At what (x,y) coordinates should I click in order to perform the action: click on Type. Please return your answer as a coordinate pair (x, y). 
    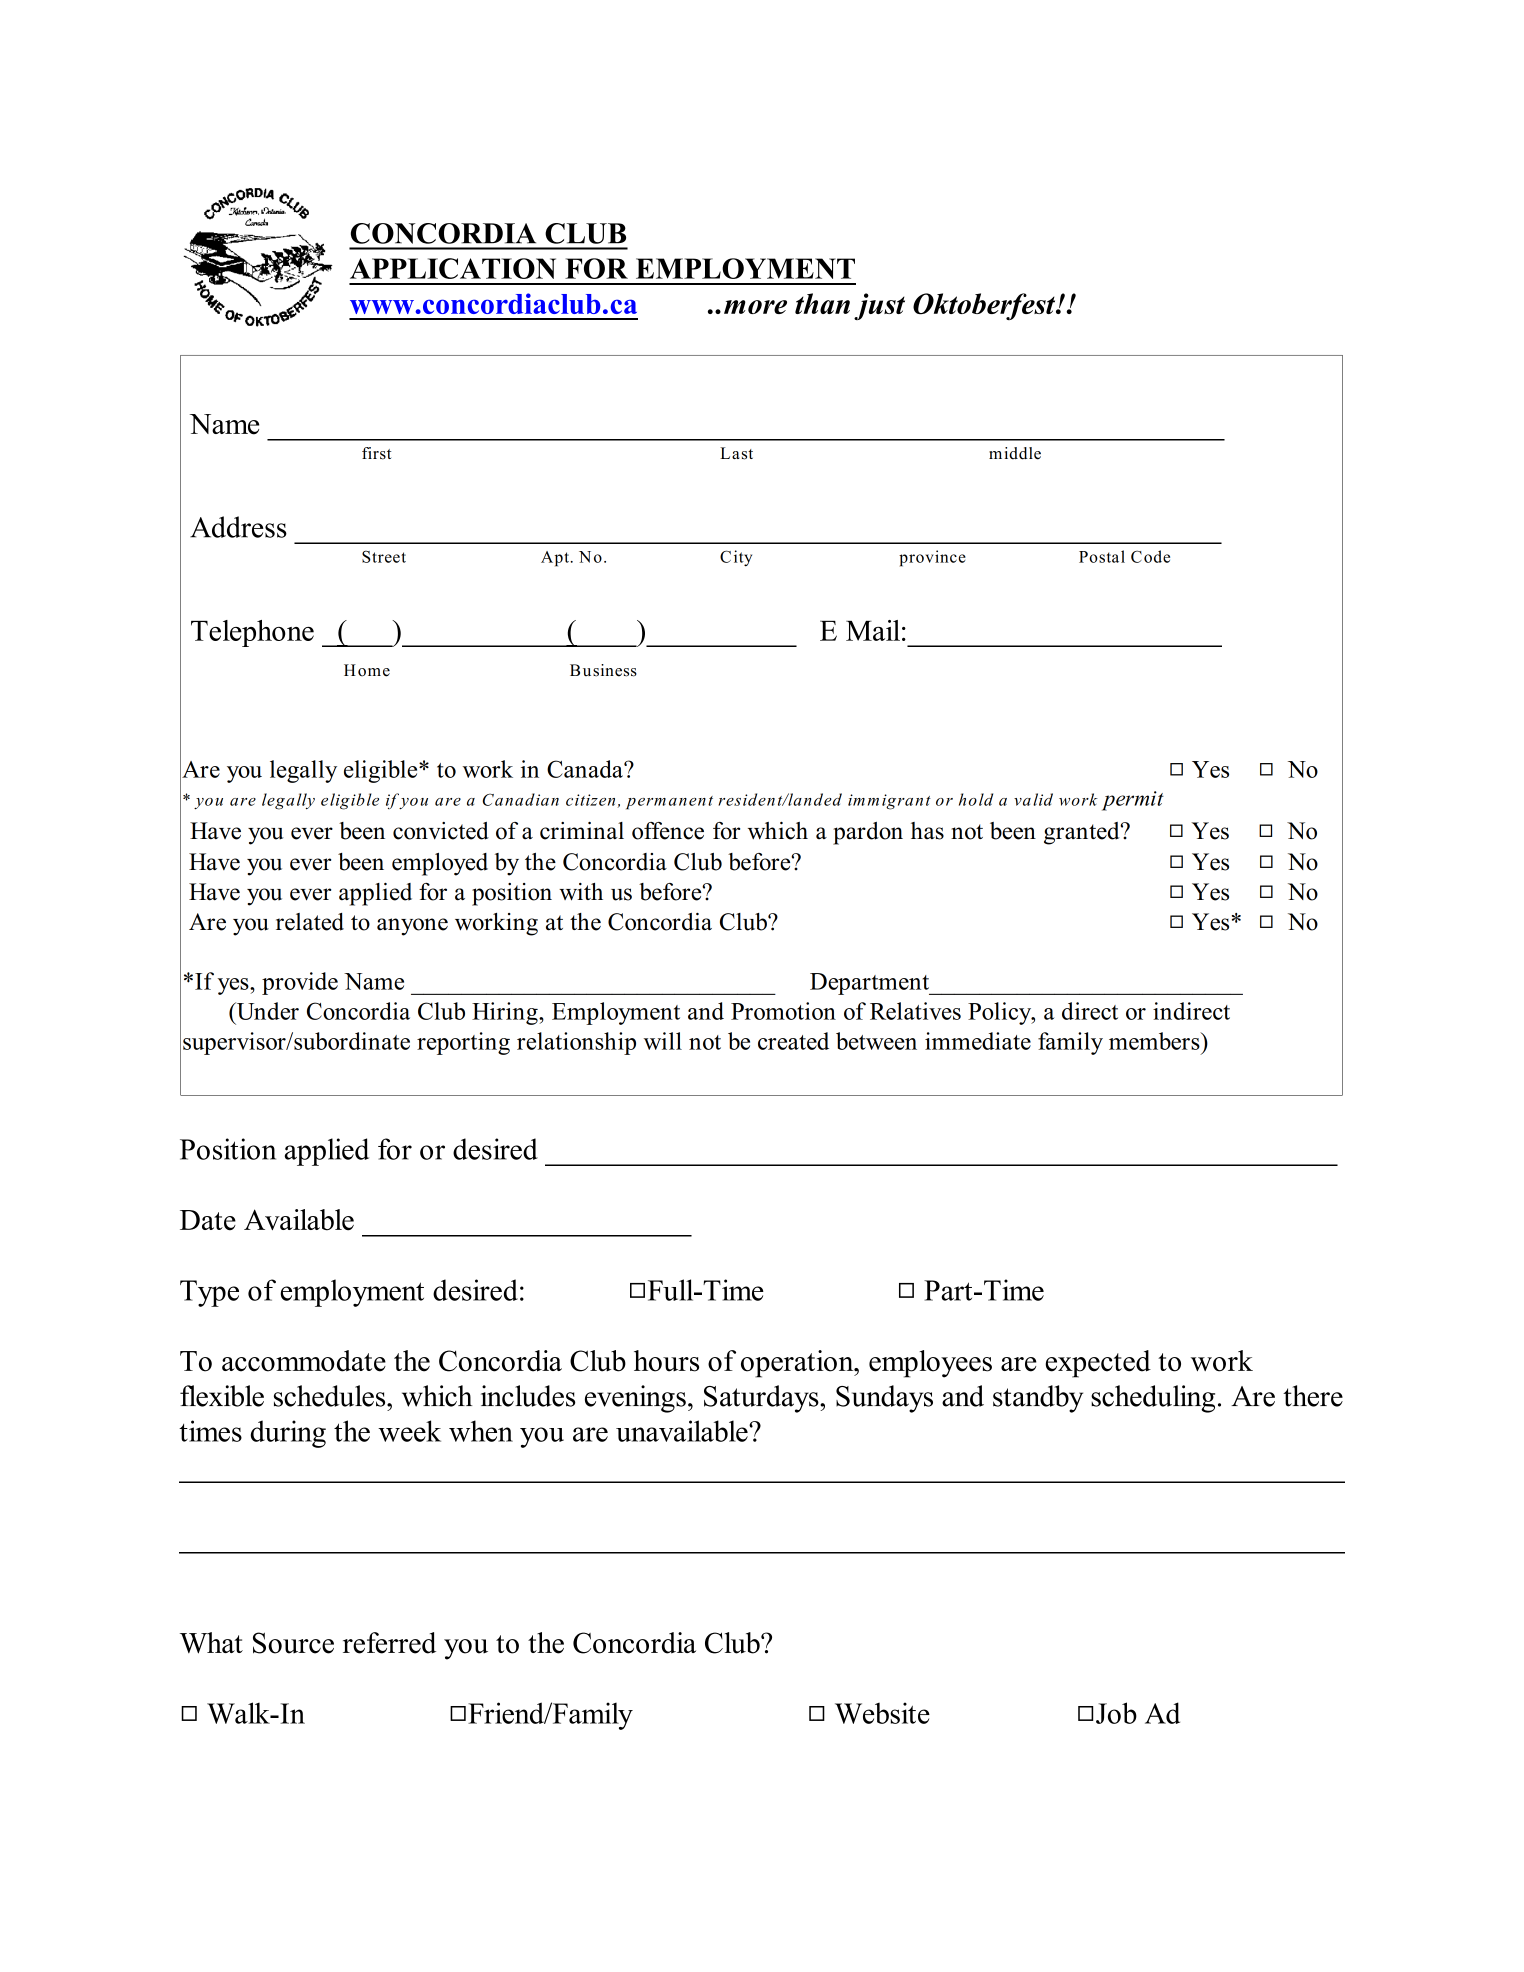
    Looking at the image, I should click on (209, 1293).
